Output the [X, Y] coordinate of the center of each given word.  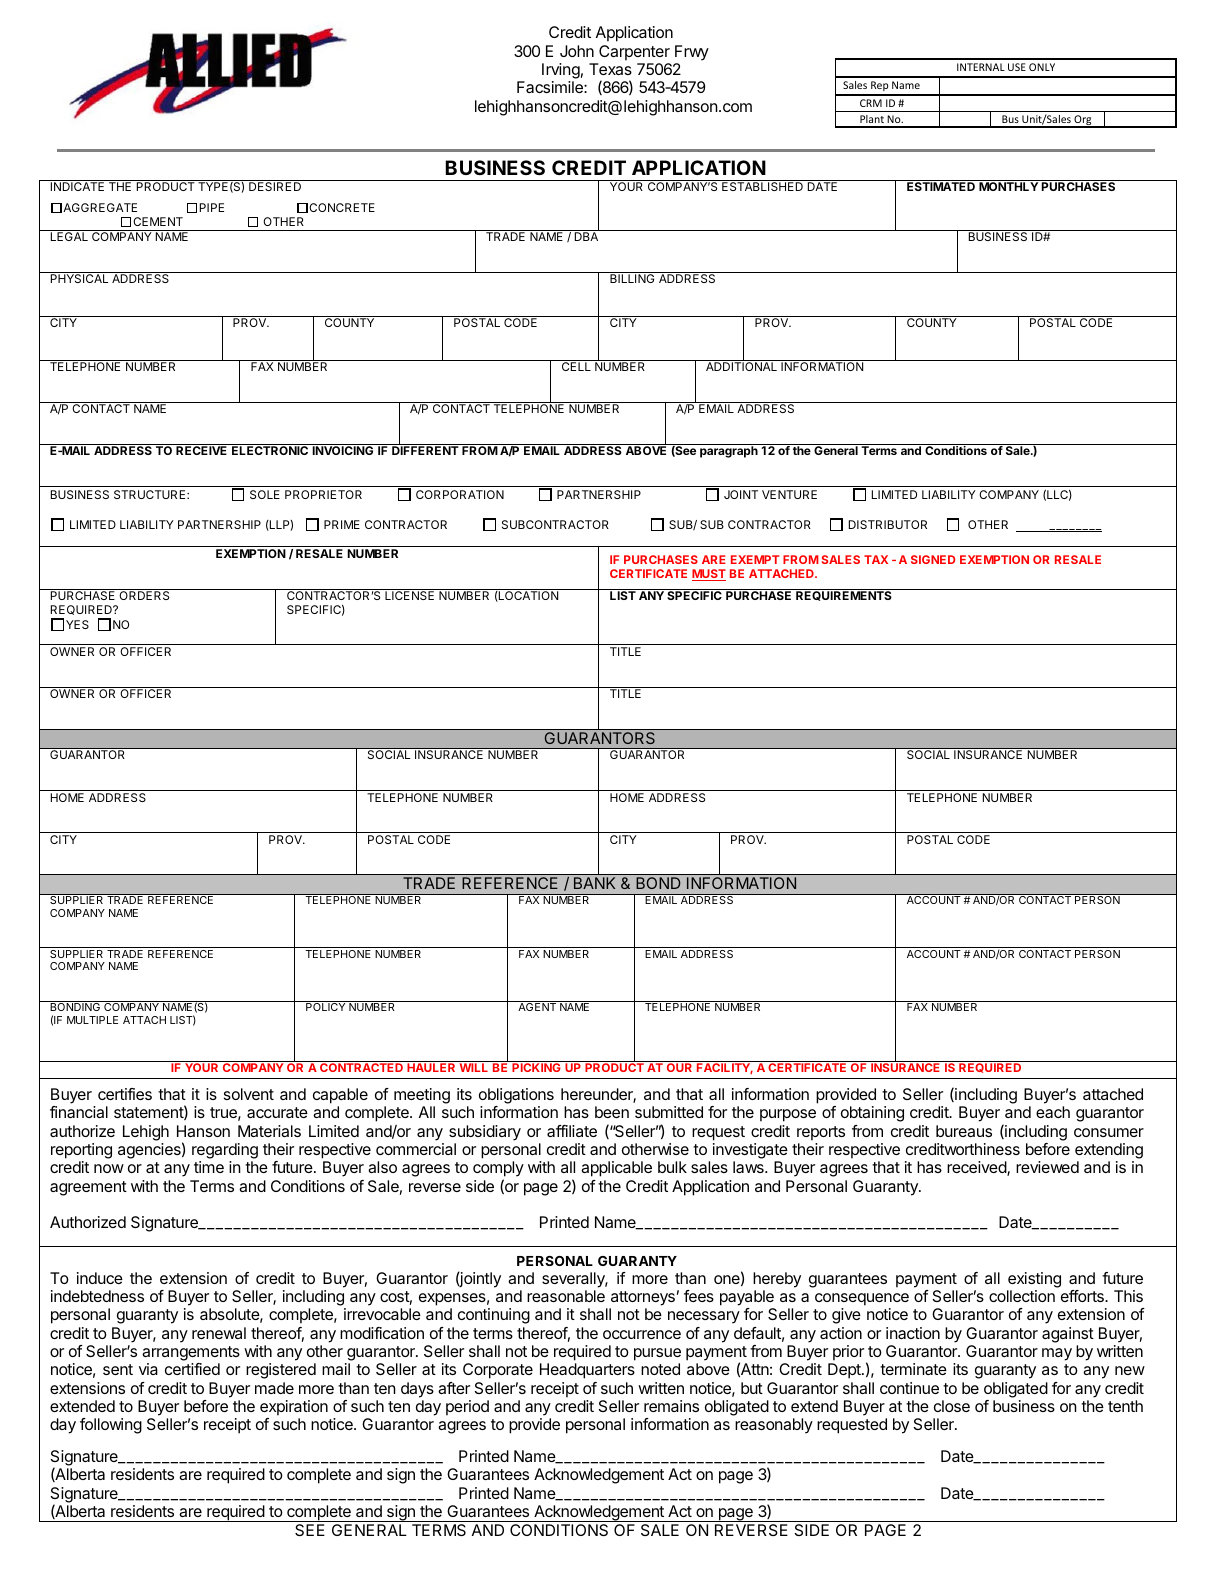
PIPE [212, 207]
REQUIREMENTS [844, 595]
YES [77, 624]
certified [192, 1369]
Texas [610, 69]
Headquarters [587, 1371]
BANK [594, 883]
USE [1017, 67]
